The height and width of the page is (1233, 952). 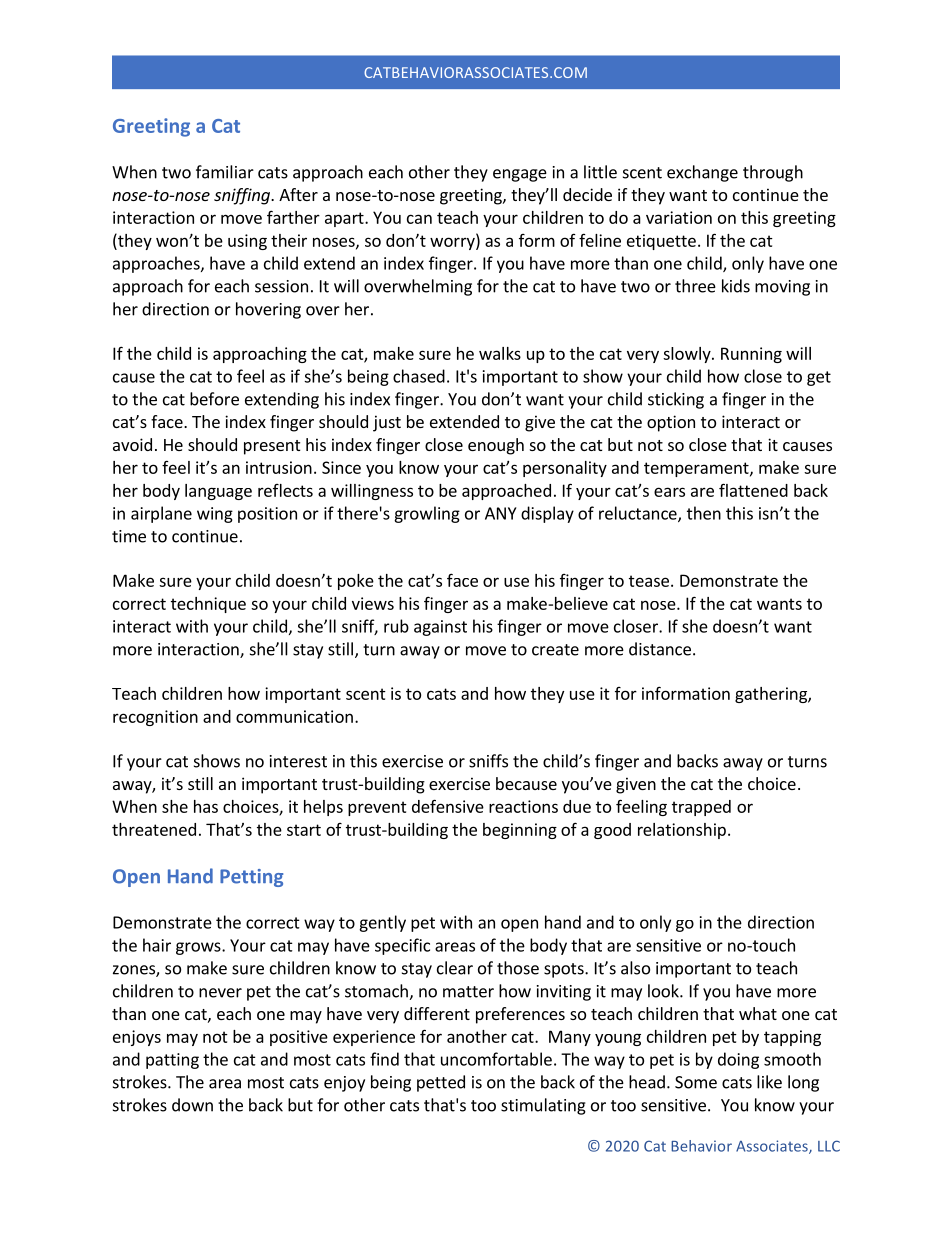 I want to click on technique, so click(x=208, y=605).
